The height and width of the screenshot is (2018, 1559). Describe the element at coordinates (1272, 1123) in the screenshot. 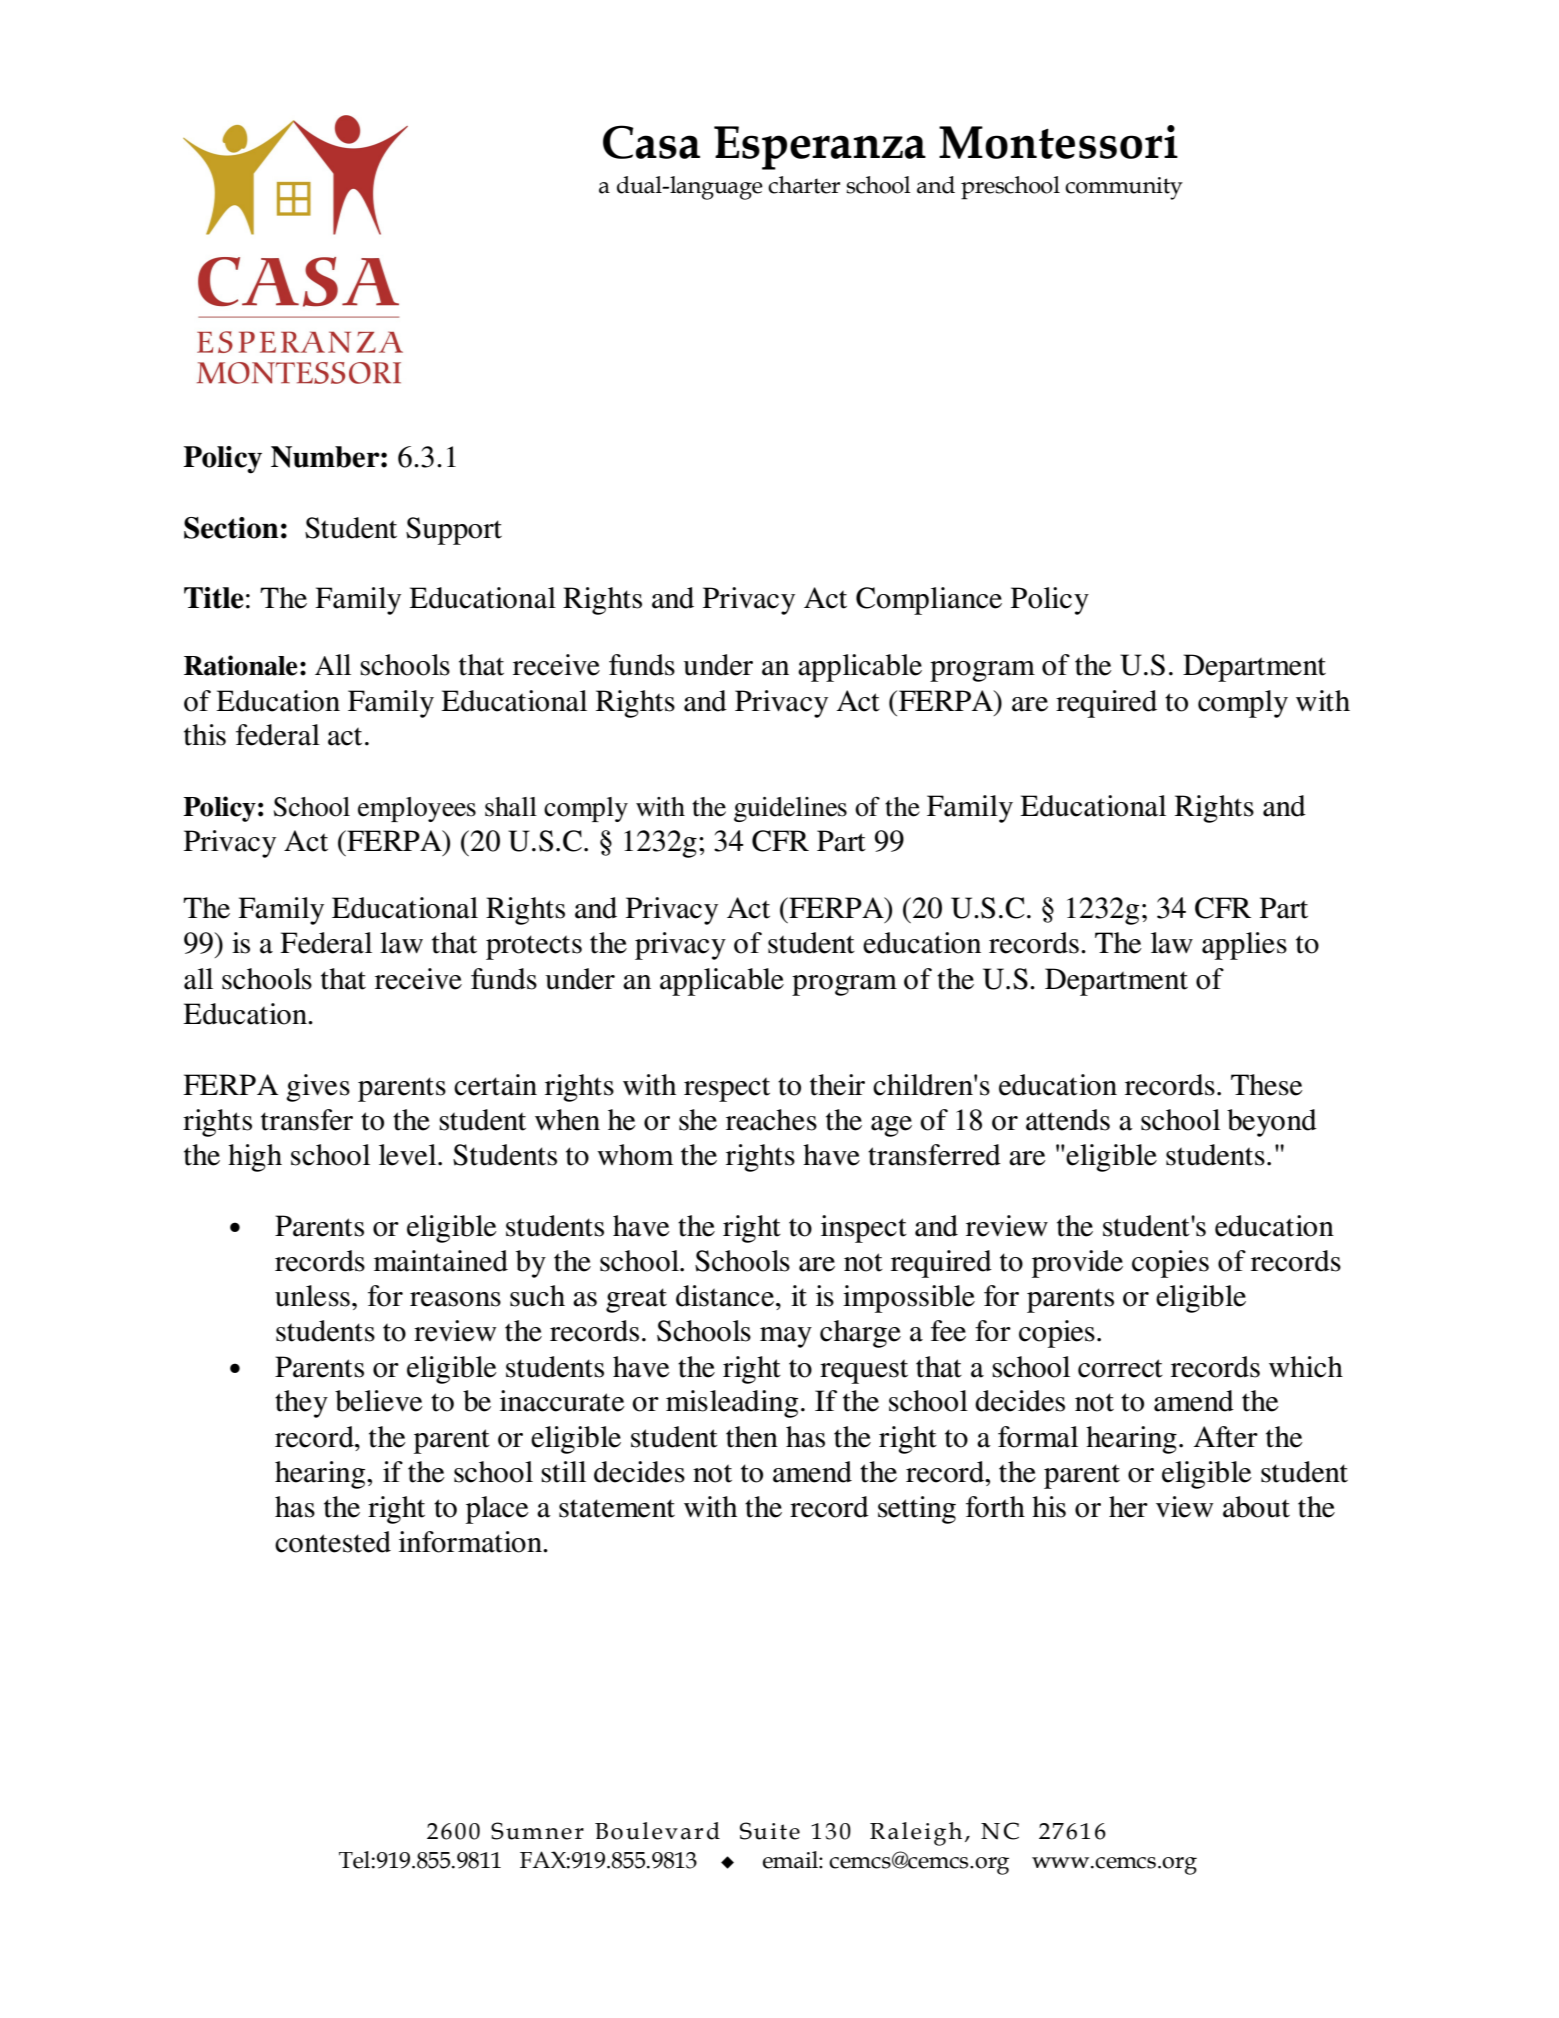

I see `beyond` at that location.
